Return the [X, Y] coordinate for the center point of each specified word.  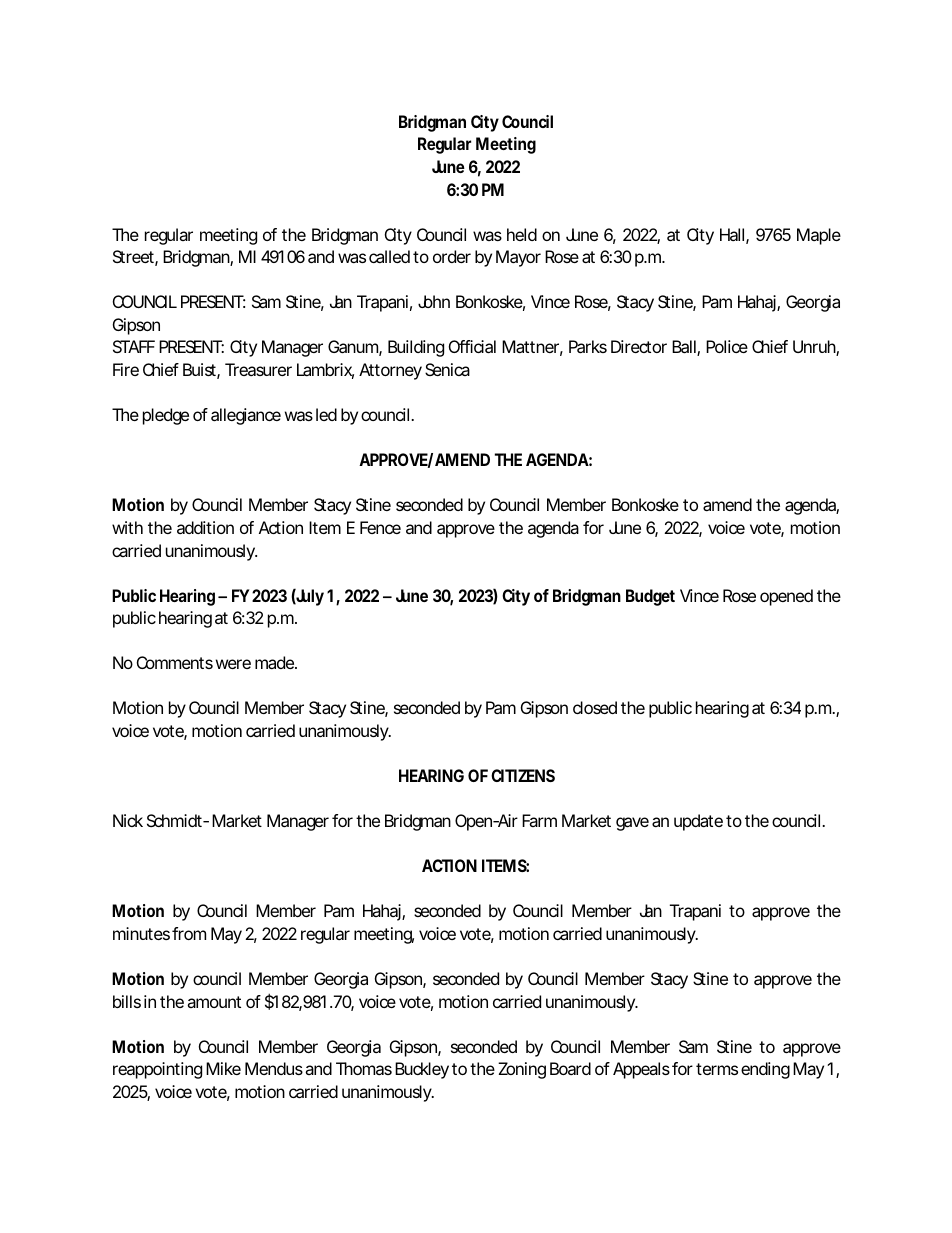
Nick [128, 820]
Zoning [522, 1070]
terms [717, 1069]
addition [205, 527]
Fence [380, 527]
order [452, 256]
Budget [650, 597]
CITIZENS [523, 775]
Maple [819, 236]
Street [135, 258]
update [698, 822]
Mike [223, 1068]
